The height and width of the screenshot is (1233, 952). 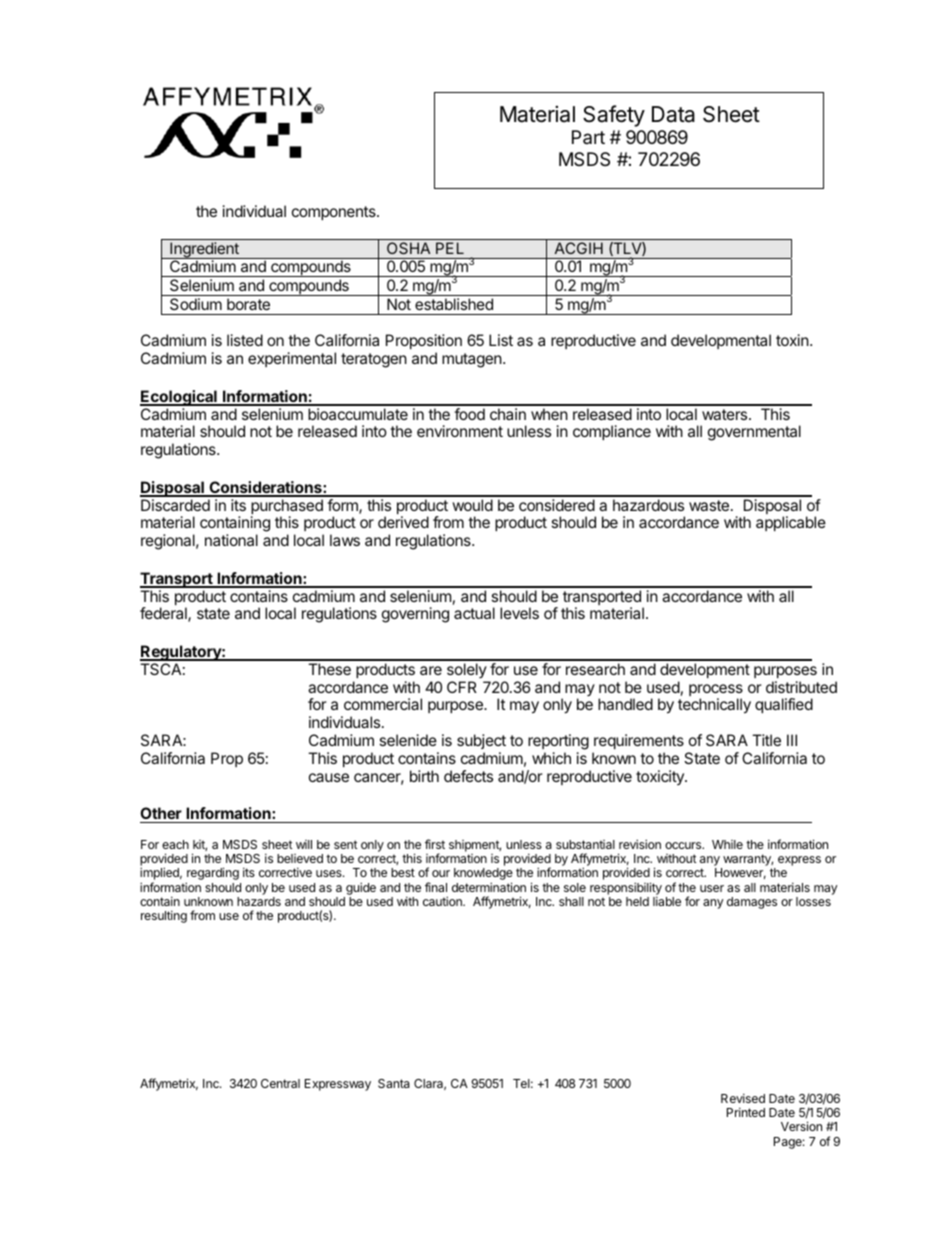 I want to click on regarding, so click(x=212, y=875).
